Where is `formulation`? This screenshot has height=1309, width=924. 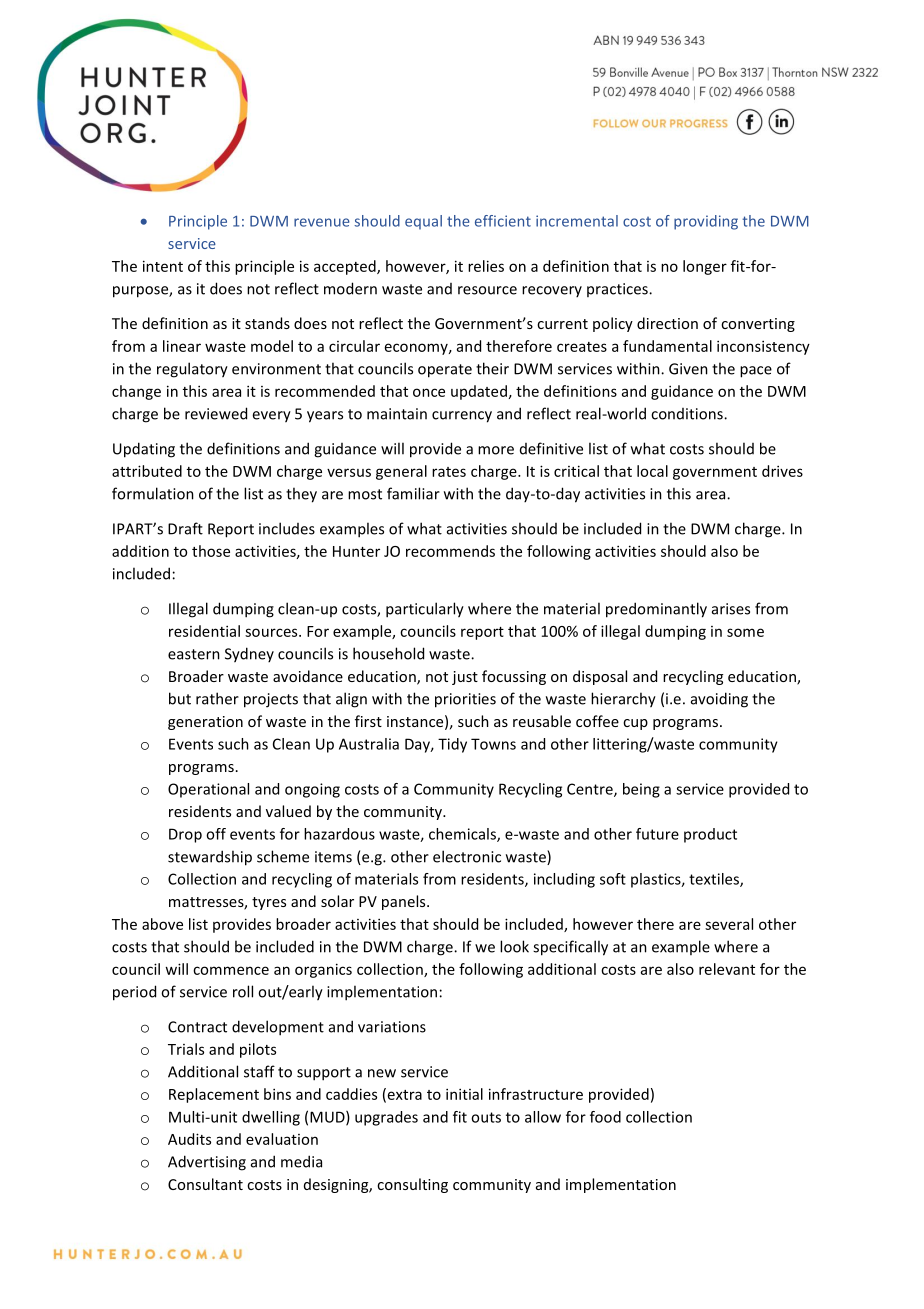
formulation is located at coordinates (153, 493).
